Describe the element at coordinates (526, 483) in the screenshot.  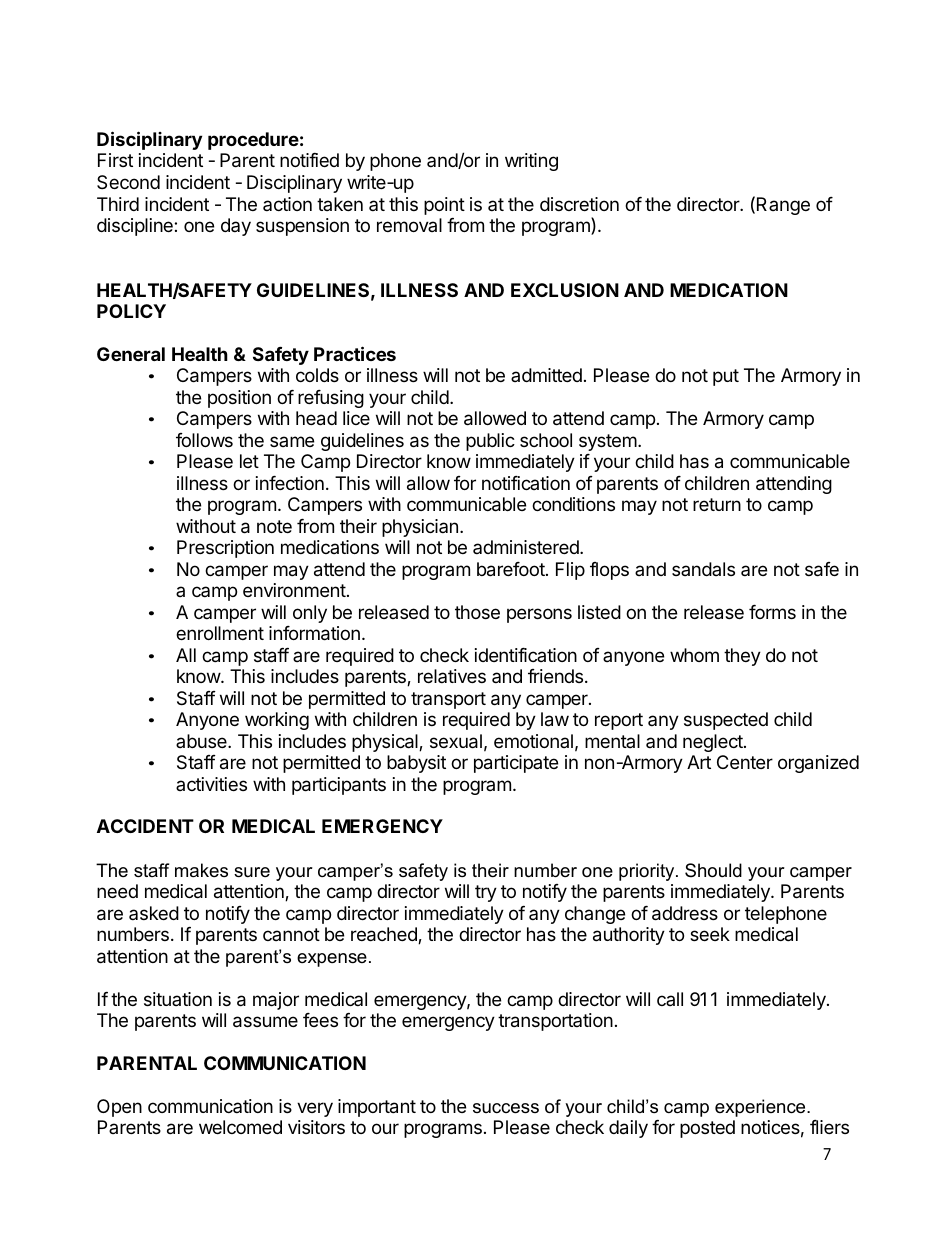
I see `notification` at that location.
